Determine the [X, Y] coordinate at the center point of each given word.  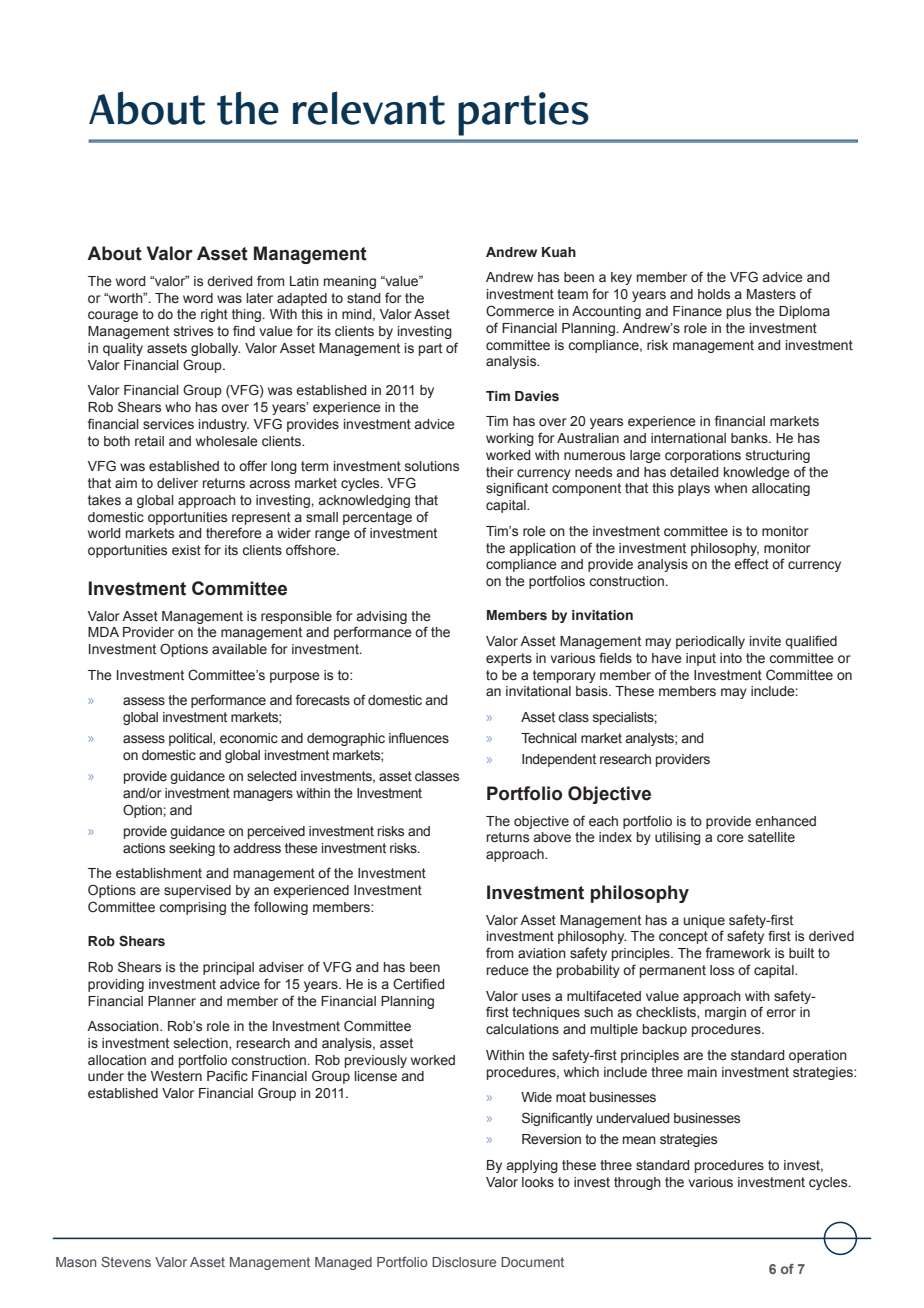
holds [714, 294]
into [731, 658]
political [191, 739]
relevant [369, 108]
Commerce [520, 311]
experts [509, 659]
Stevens [126, 1262]
